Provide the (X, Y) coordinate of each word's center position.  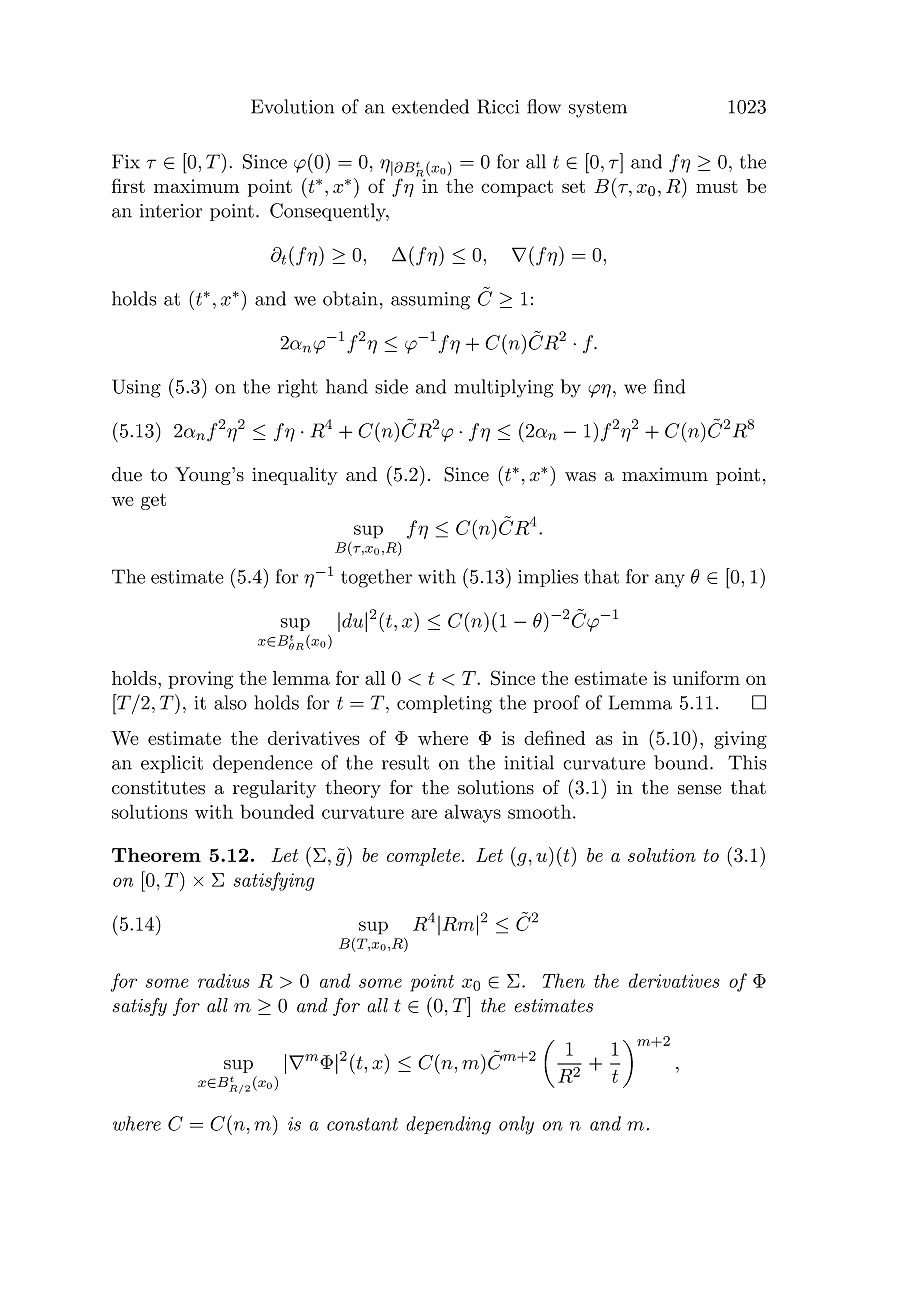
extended (430, 106)
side (391, 386)
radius (224, 980)
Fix (126, 161)
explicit (172, 764)
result (405, 762)
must (717, 187)
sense (700, 790)
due (127, 474)
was (580, 477)
